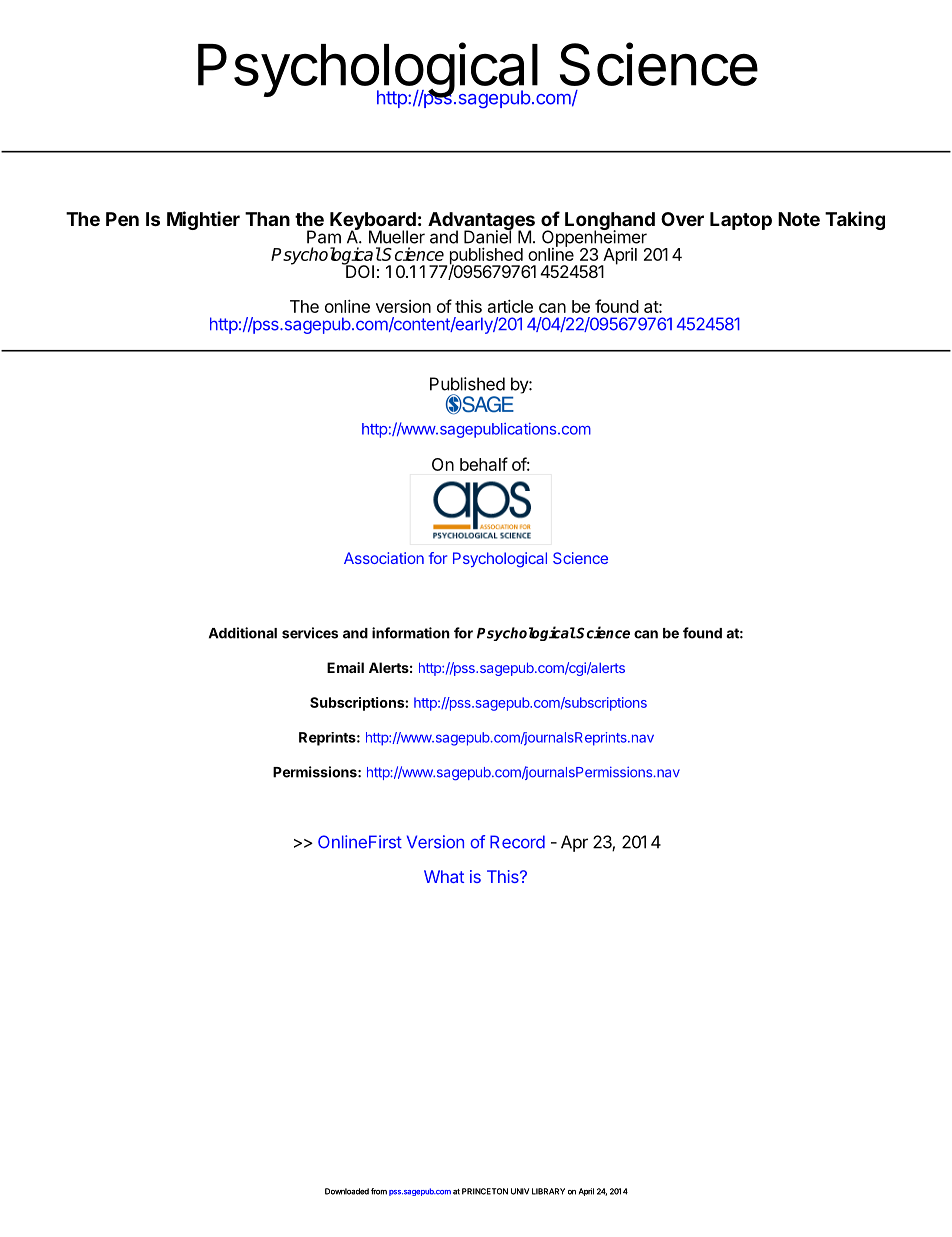  I want to click on Record, so click(517, 842).
